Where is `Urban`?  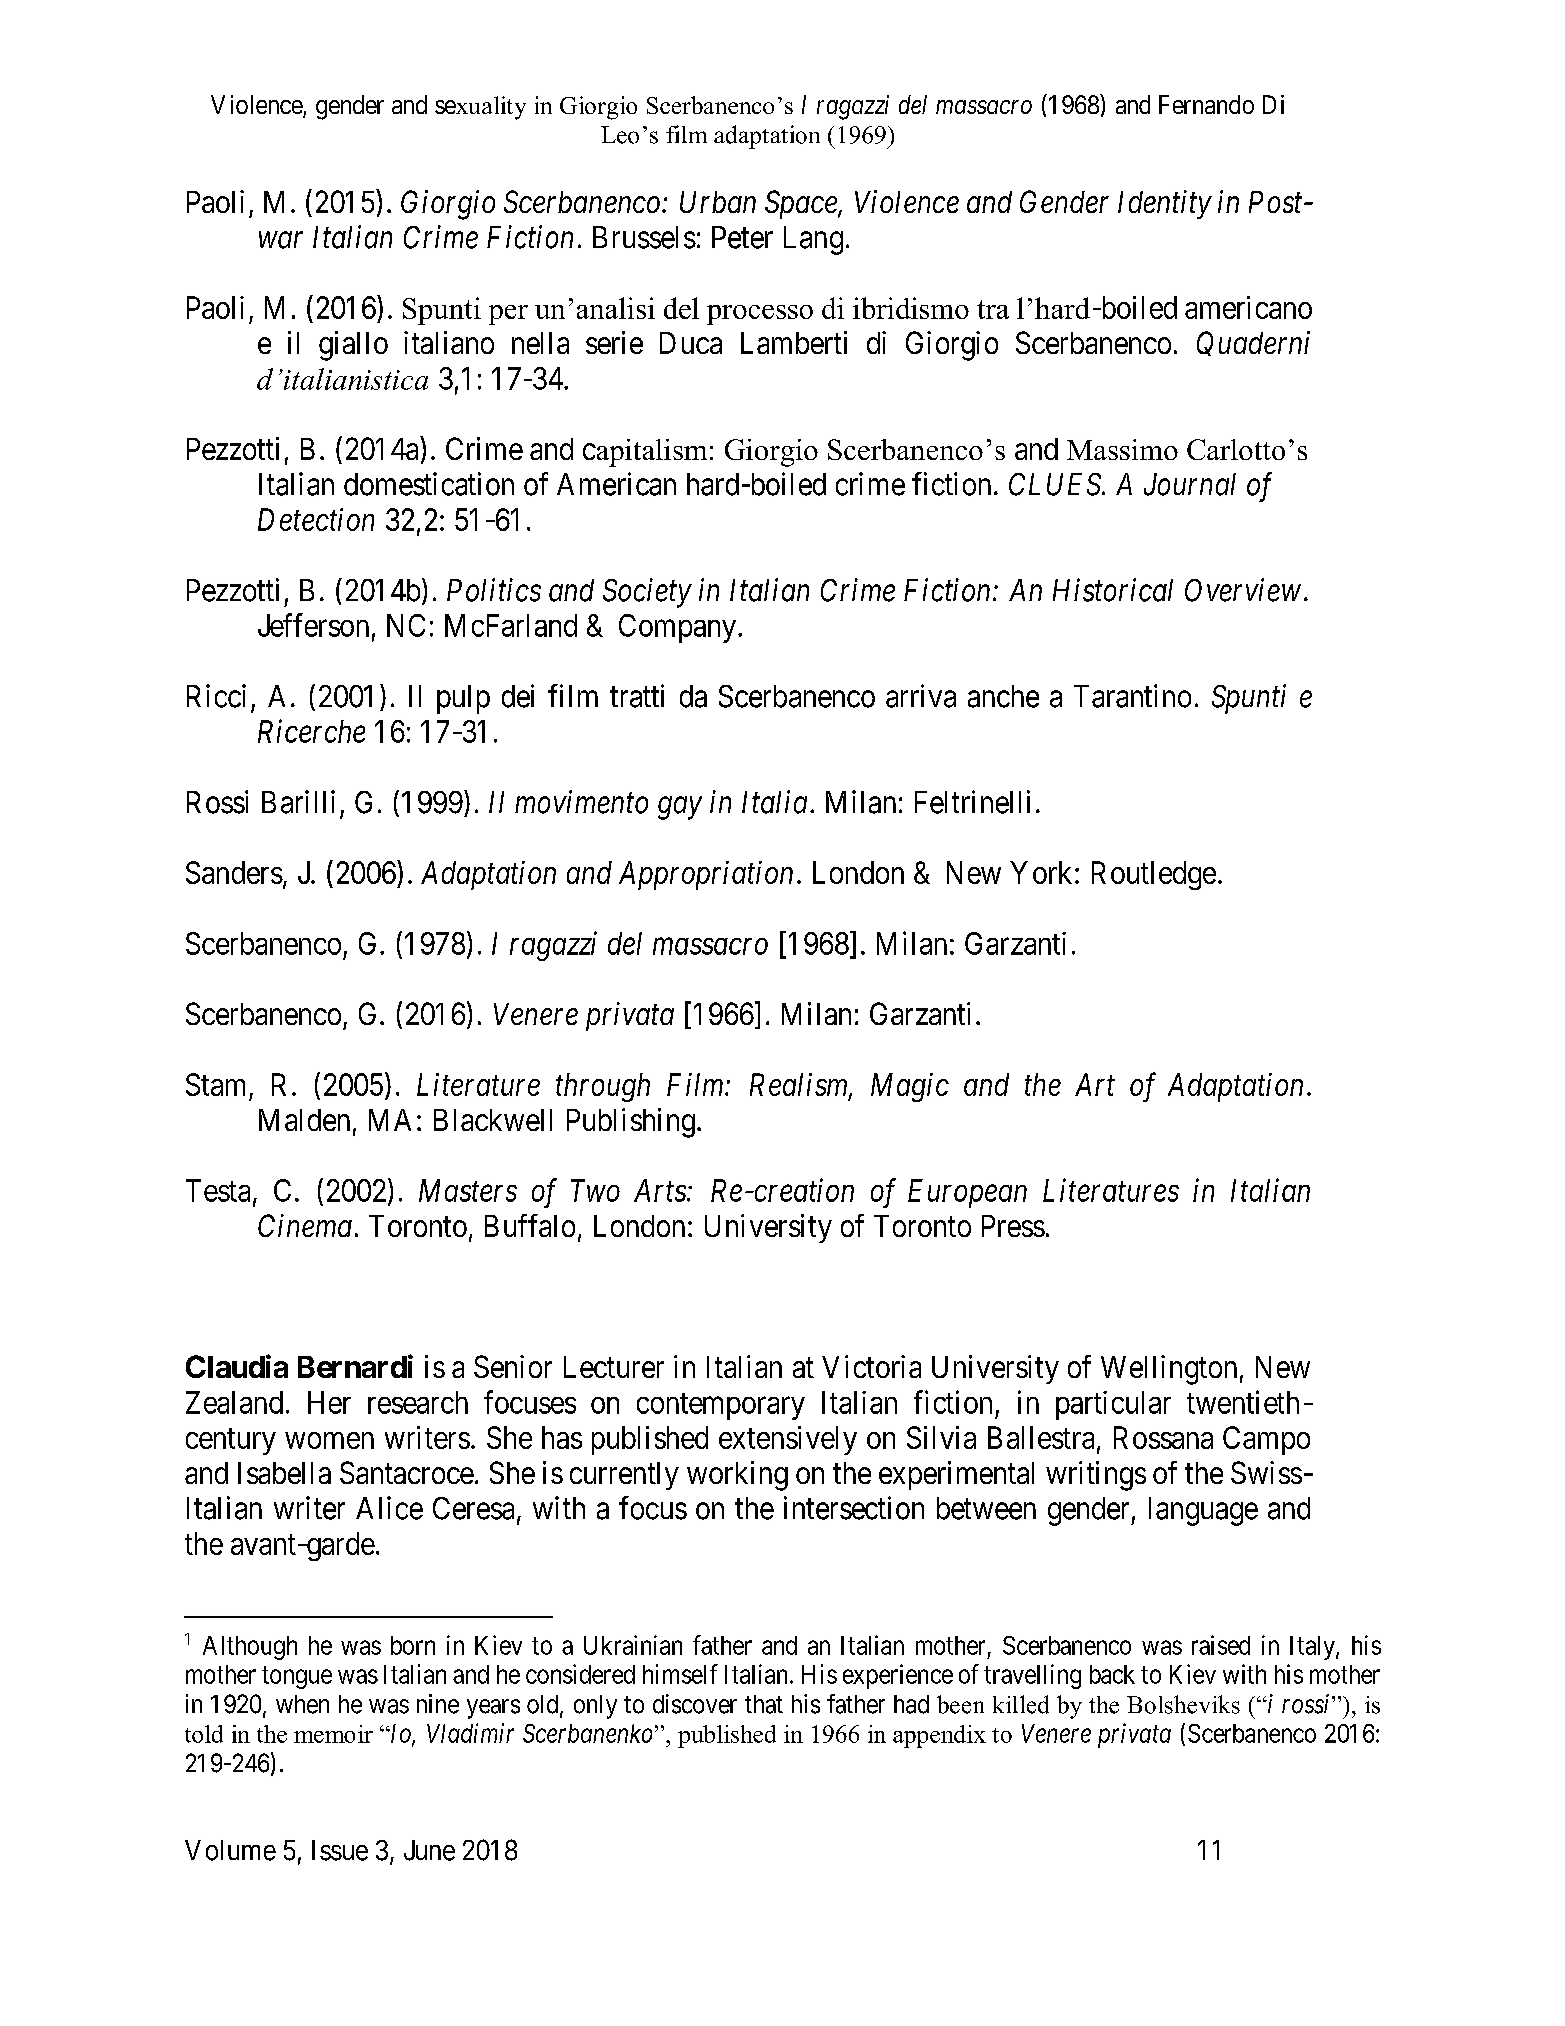
Urban is located at coordinates (718, 202).
